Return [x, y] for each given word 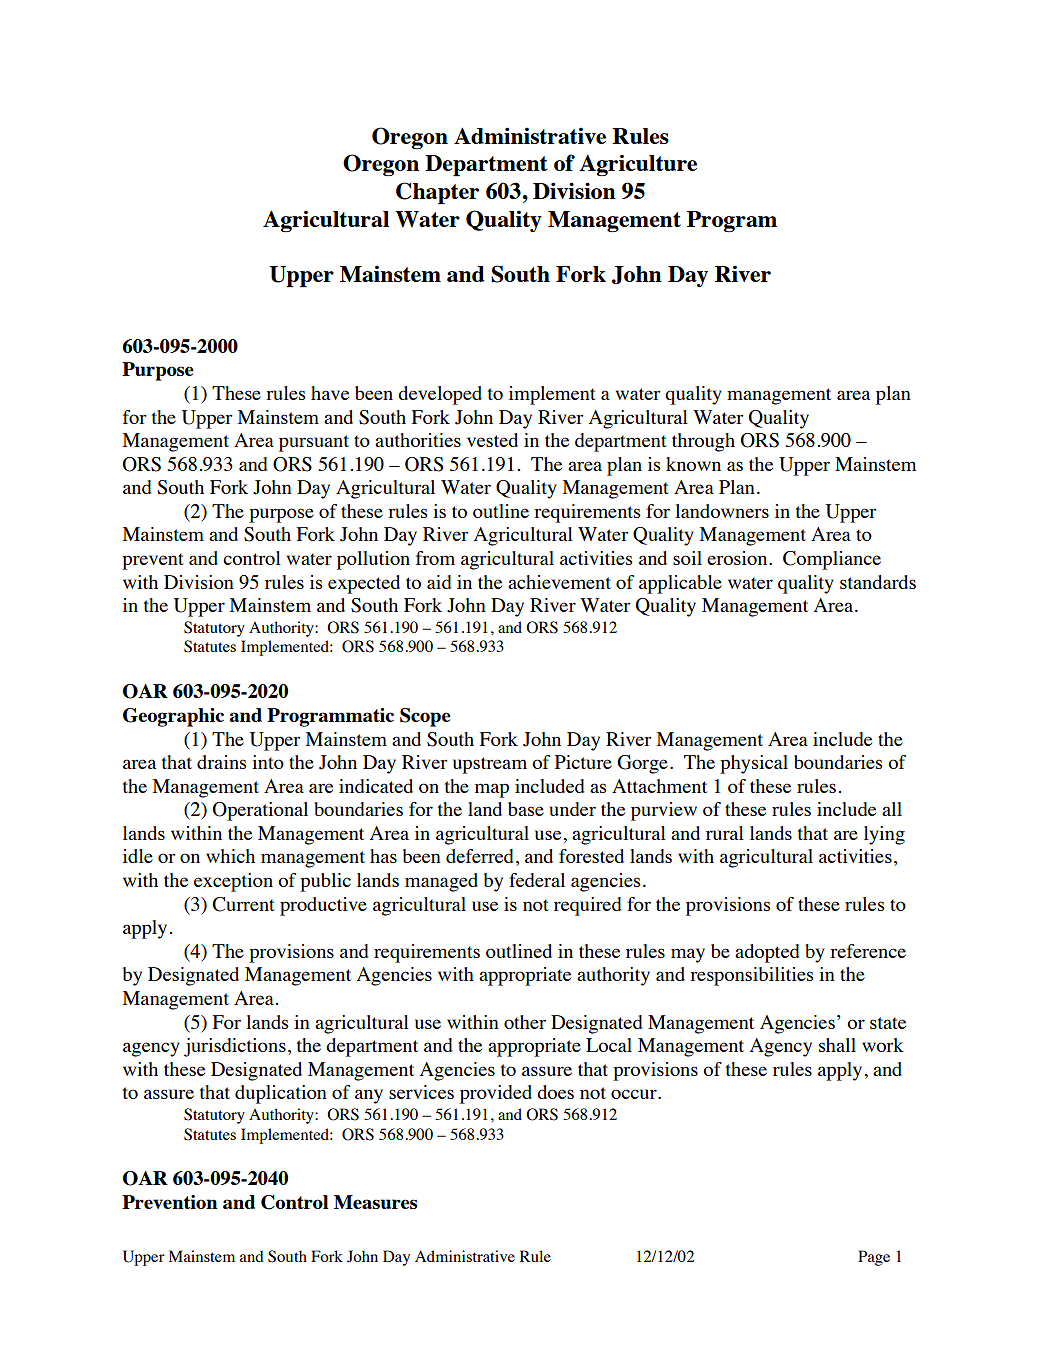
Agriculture [638, 165]
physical [754, 764]
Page [874, 1258]
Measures [375, 1202]
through [703, 442]
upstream [490, 765]
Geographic [173, 717]
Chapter [437, 193]
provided [496, 1094]
